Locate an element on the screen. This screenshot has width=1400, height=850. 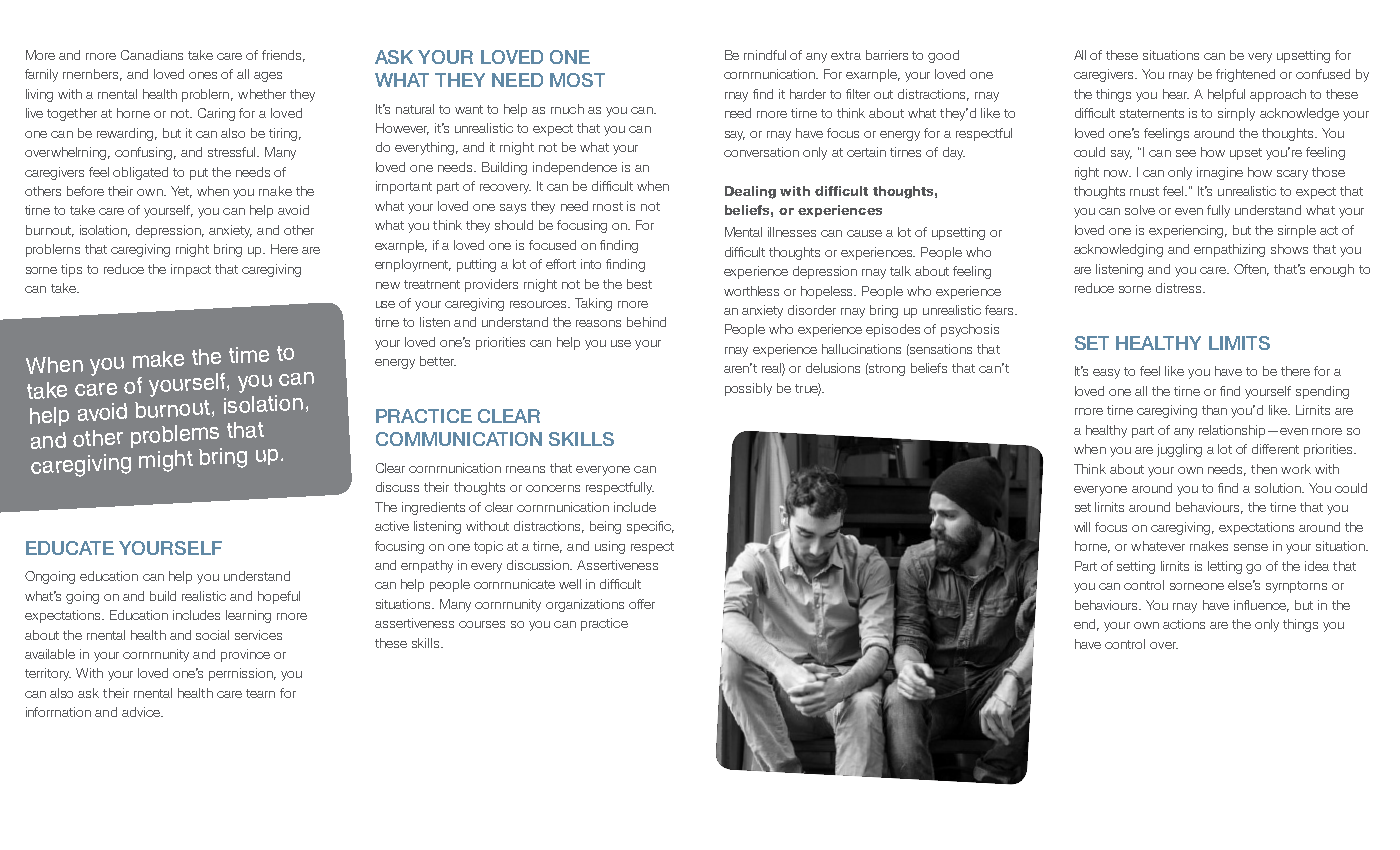
team is located at coordinates (260, 693).
